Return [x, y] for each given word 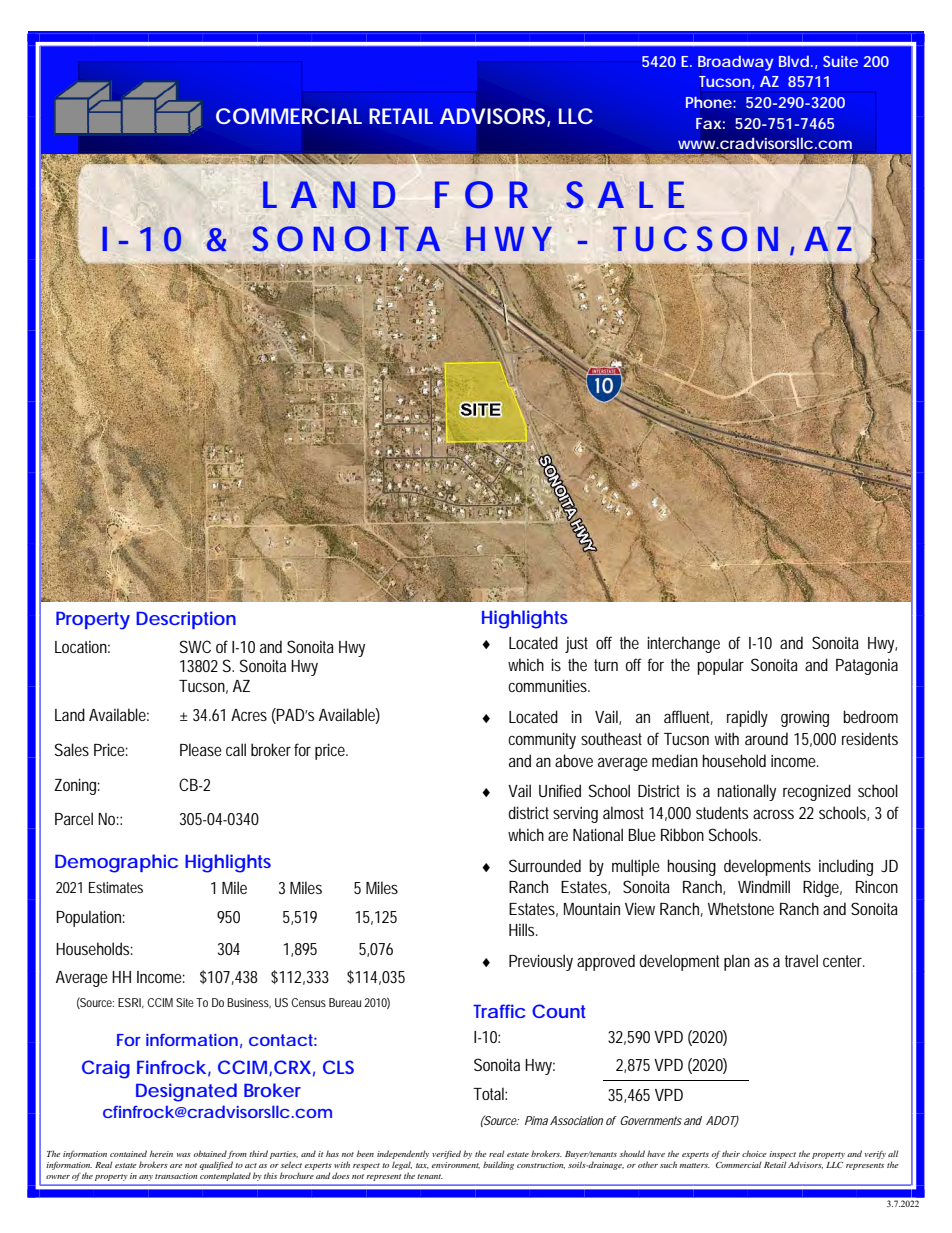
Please [201, 749]
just [576, 645]
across [773, 814]
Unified [560, 790]
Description [186, 620]
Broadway [735, 63]
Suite [840, 61]
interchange [684, 644]
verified [446, 1154]
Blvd [794, 61]
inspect [782, 1156]
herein [161, 1153]
